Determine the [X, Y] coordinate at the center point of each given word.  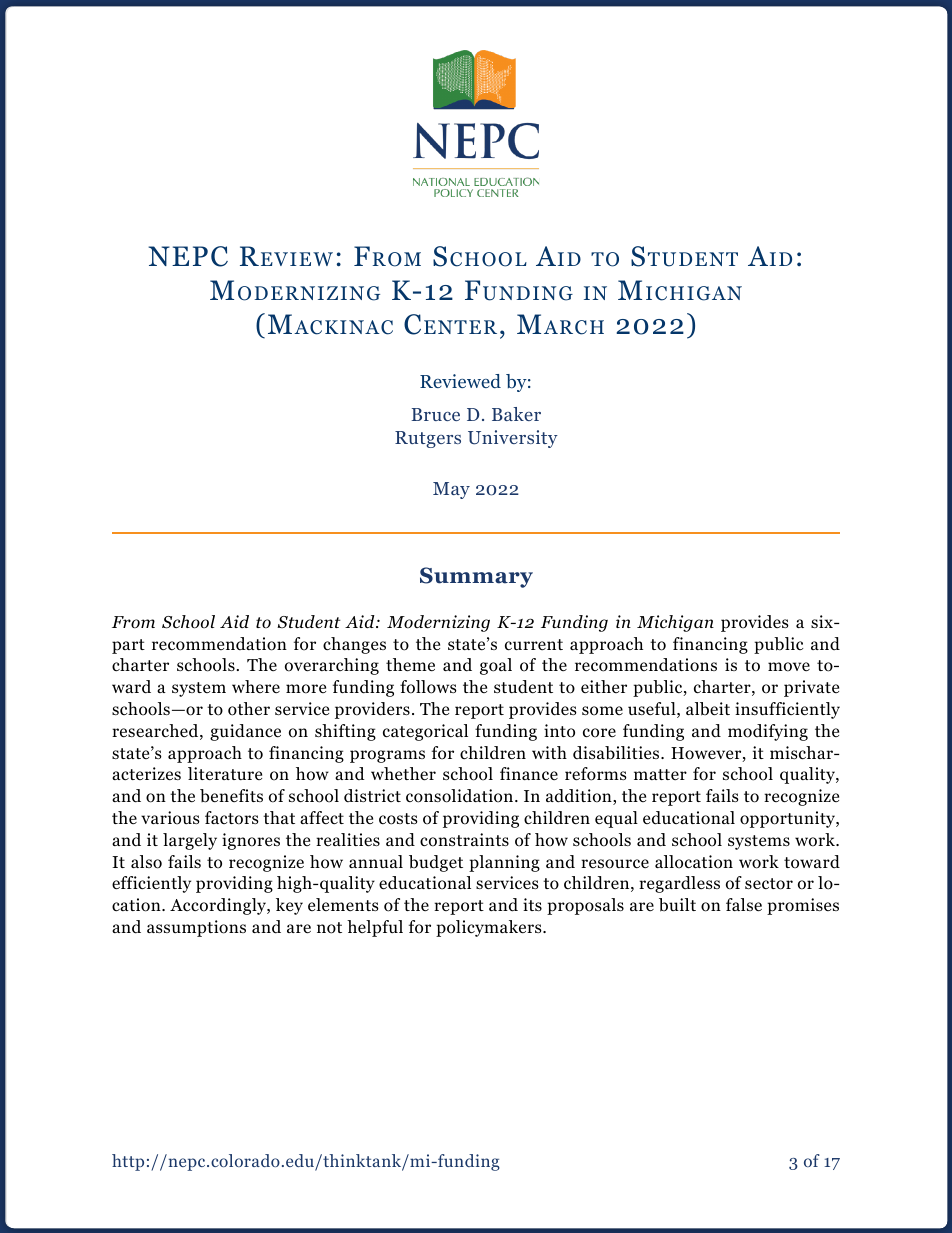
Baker [516, 414]
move [789, 667]
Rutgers [428, 439]
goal [496, 666]
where [256, 686]
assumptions [196, 928]
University [513, 439]
